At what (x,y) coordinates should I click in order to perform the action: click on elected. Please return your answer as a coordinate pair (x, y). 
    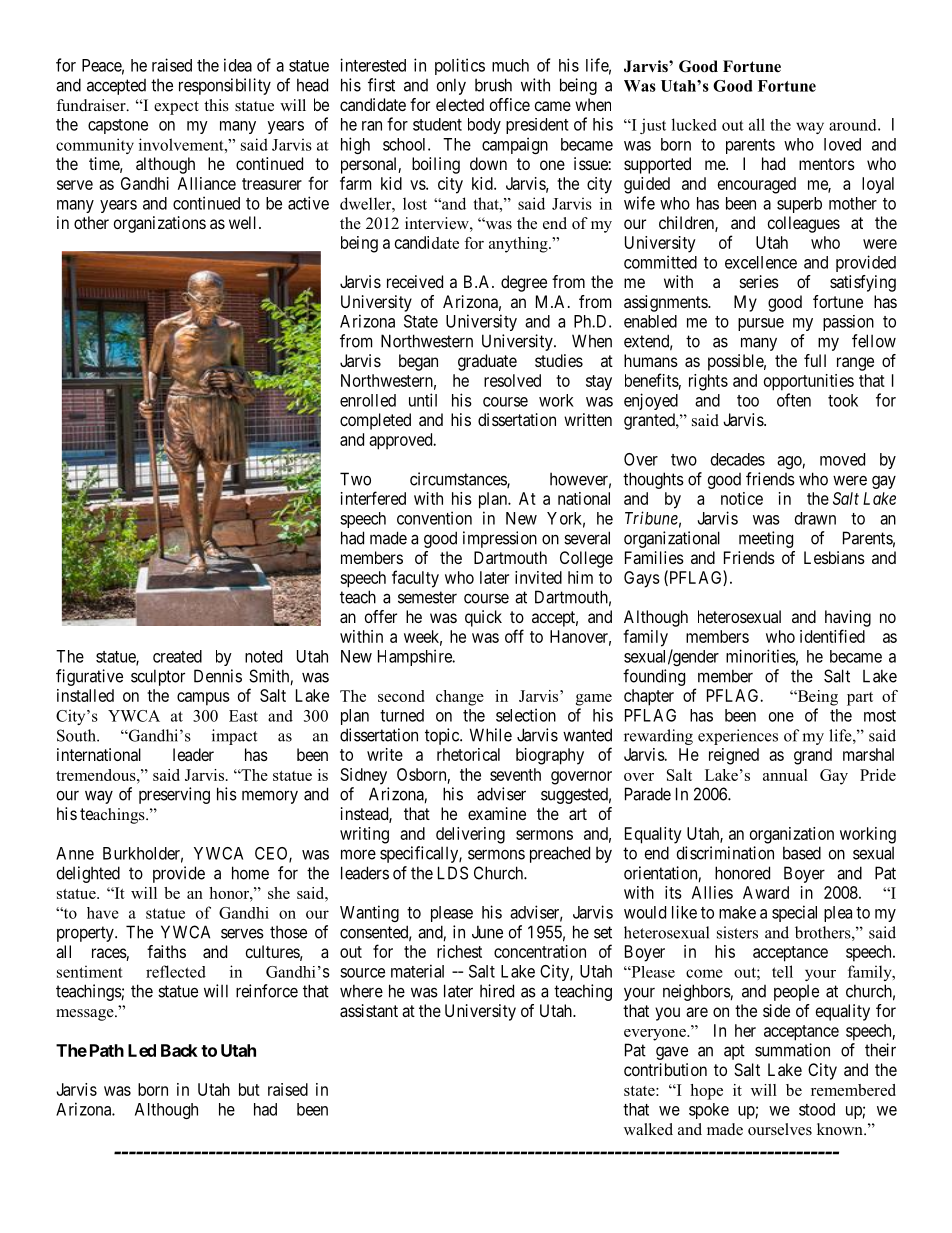
    Looking at the image, I should click on (460, 104).
